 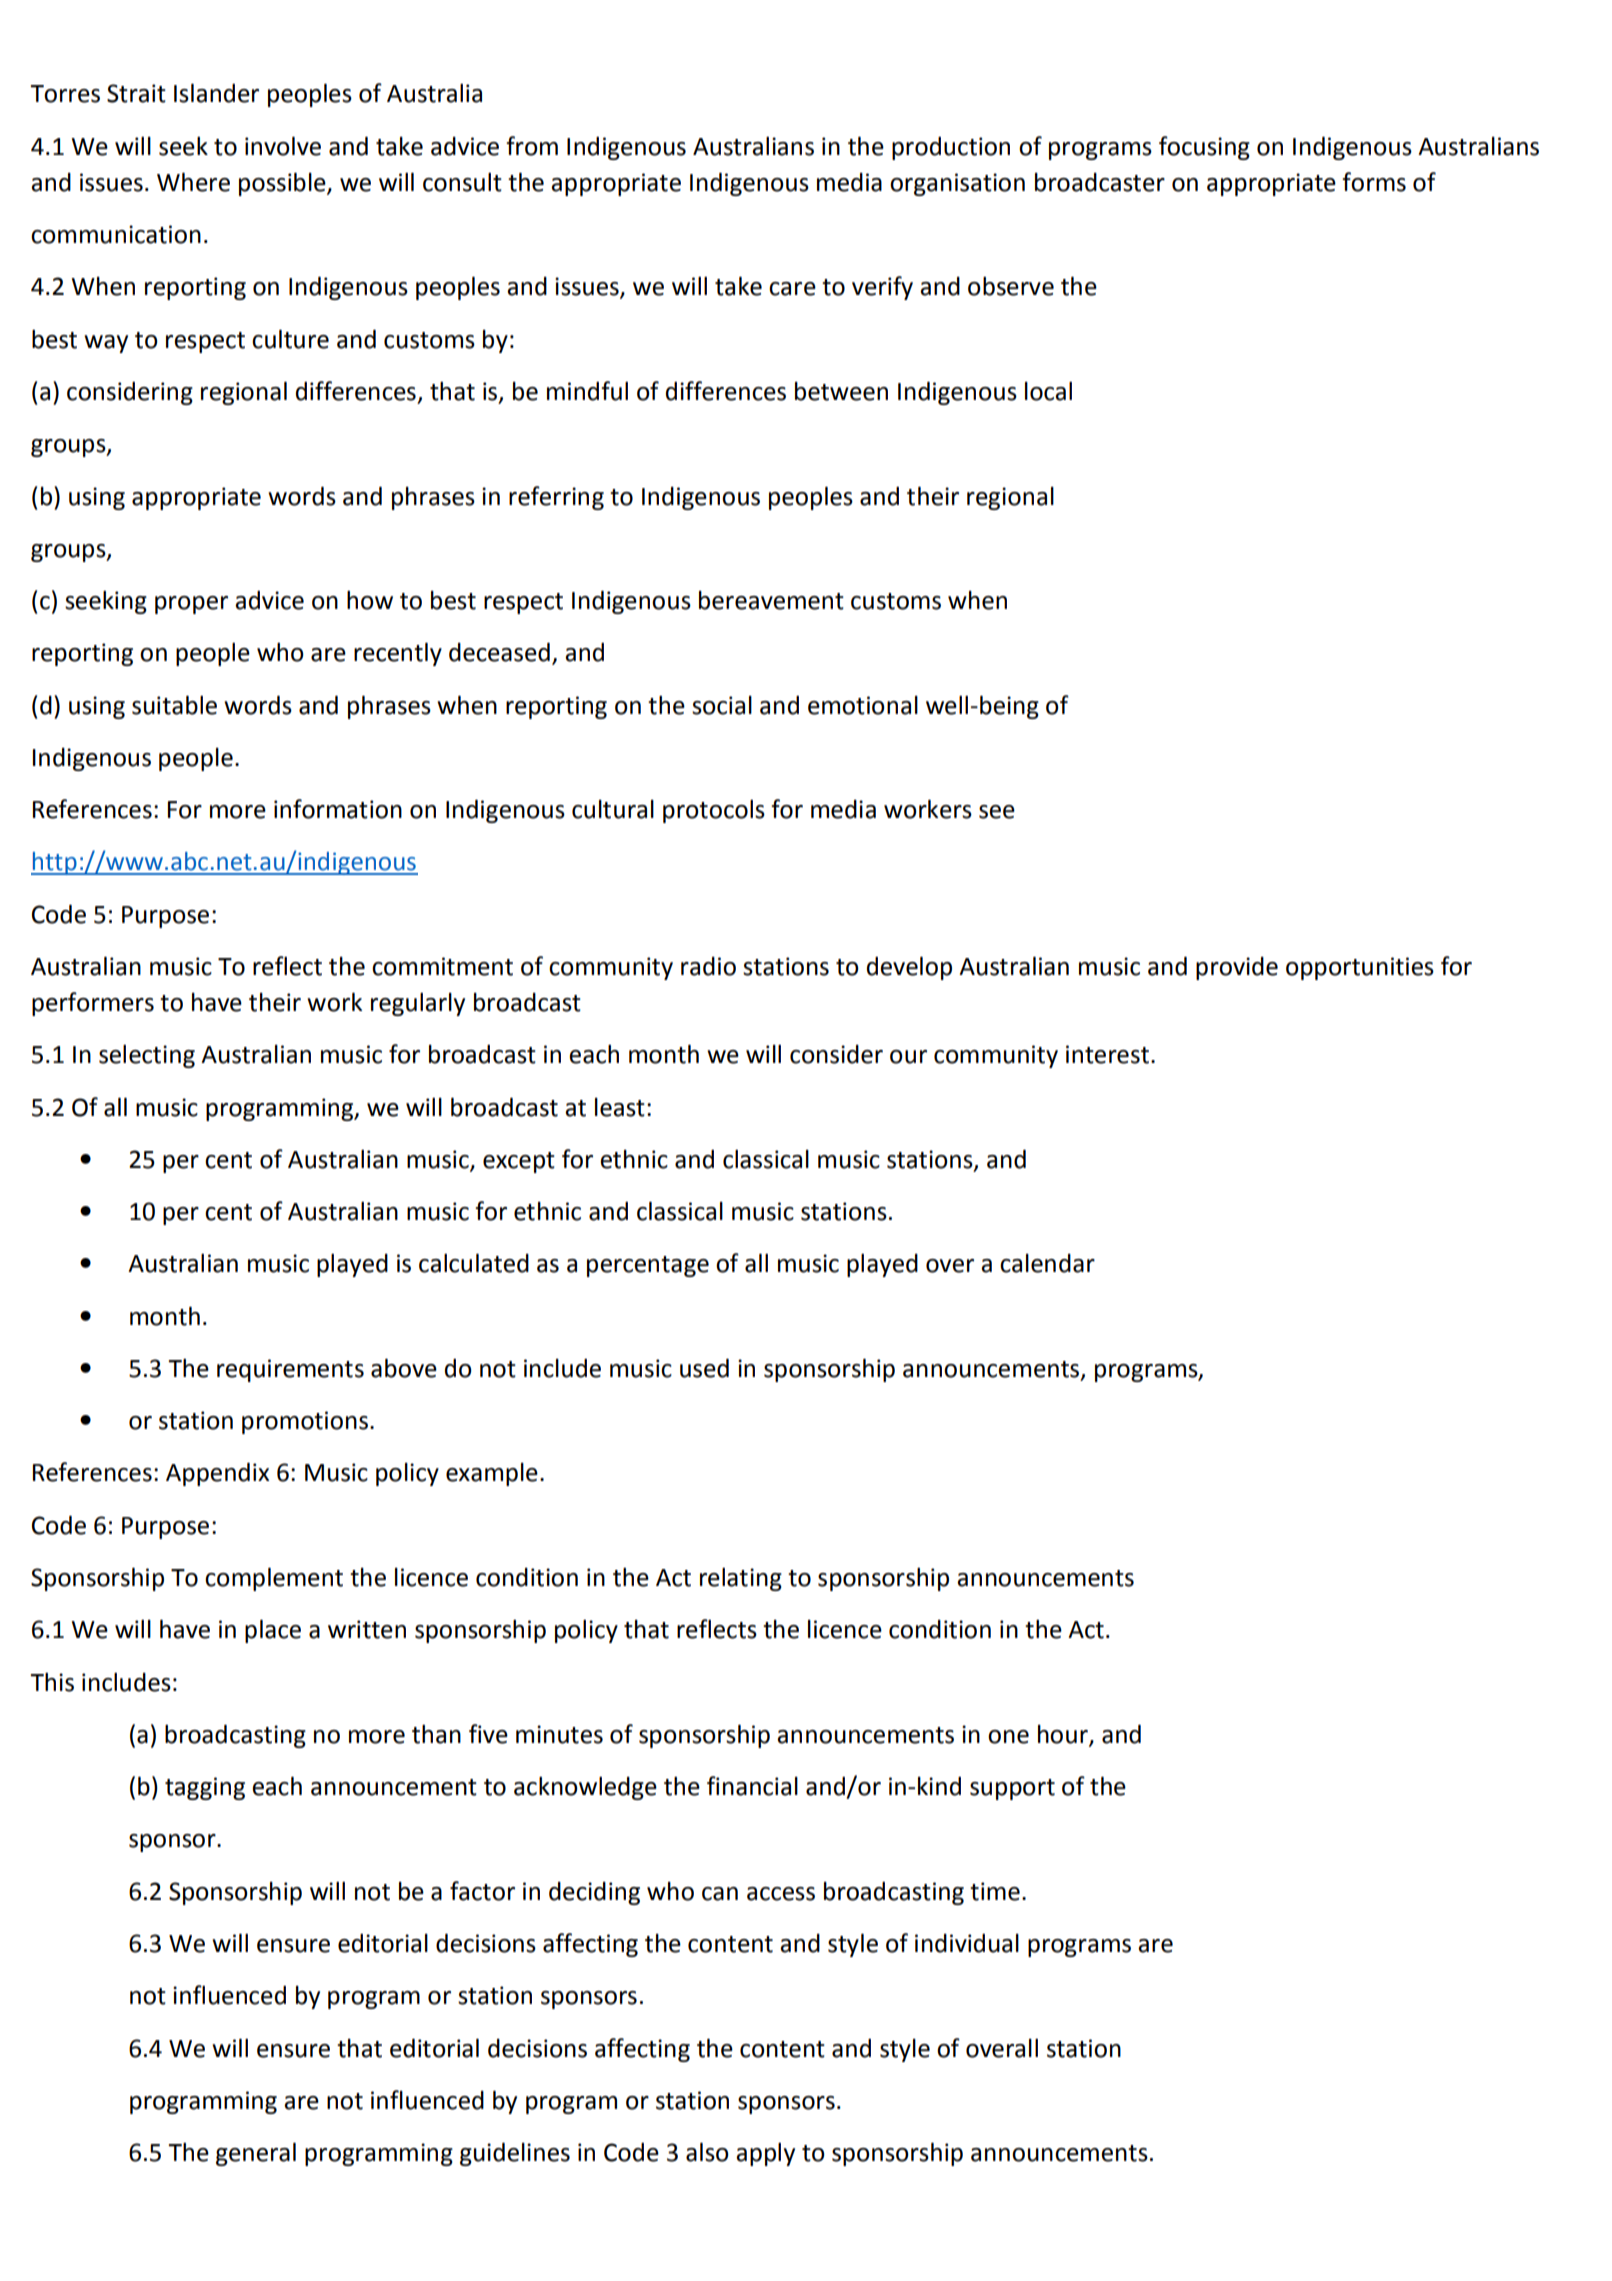 What do you see at coordinates (532, 146) in the screenshot?
I see `from` at bounding box center [532, 146].
